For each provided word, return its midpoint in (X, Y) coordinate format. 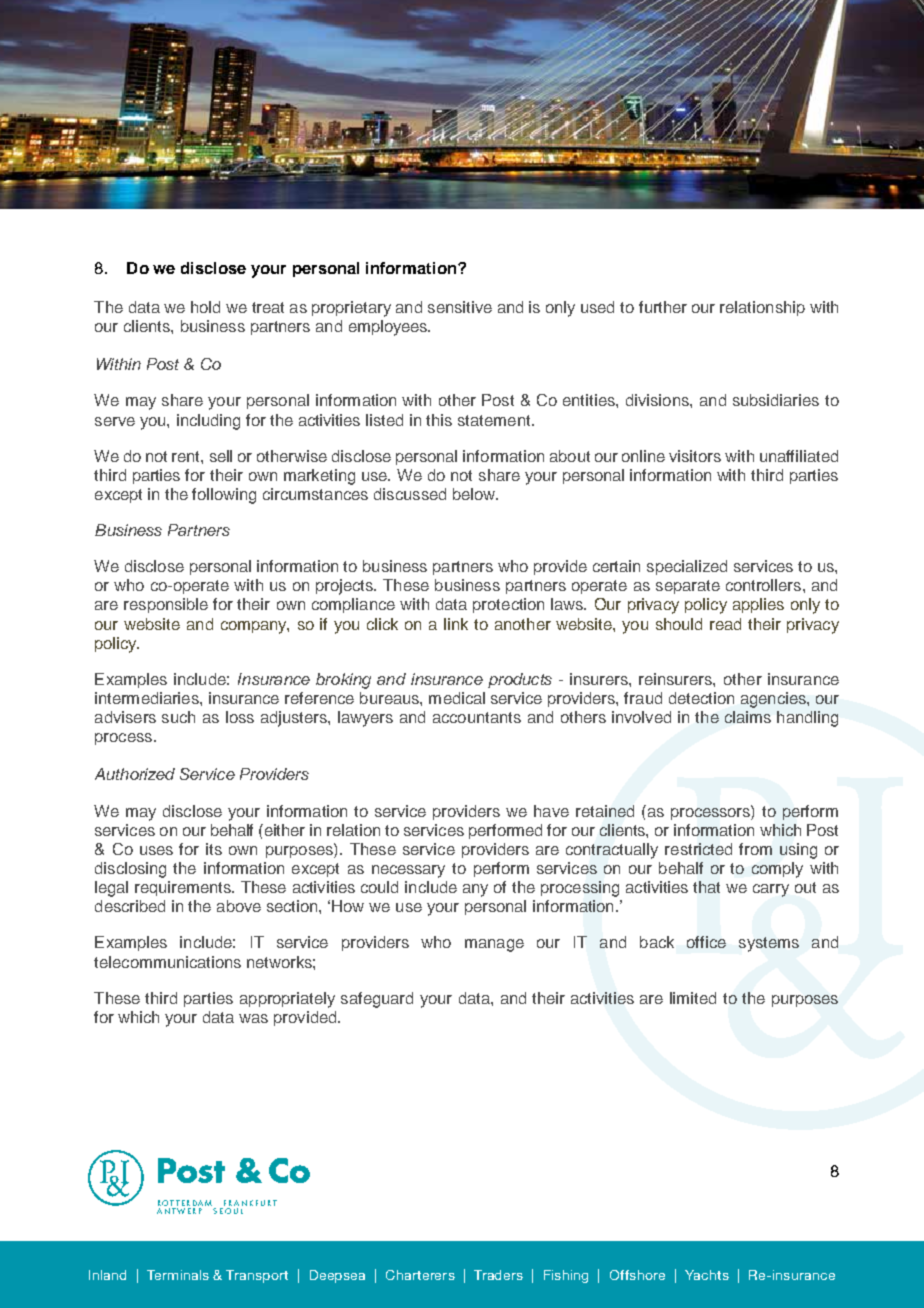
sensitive (460, 307)
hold (205, 307)
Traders (498, 1275)
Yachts (707, 1275)
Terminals (178, 1275)
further (663, 307)
